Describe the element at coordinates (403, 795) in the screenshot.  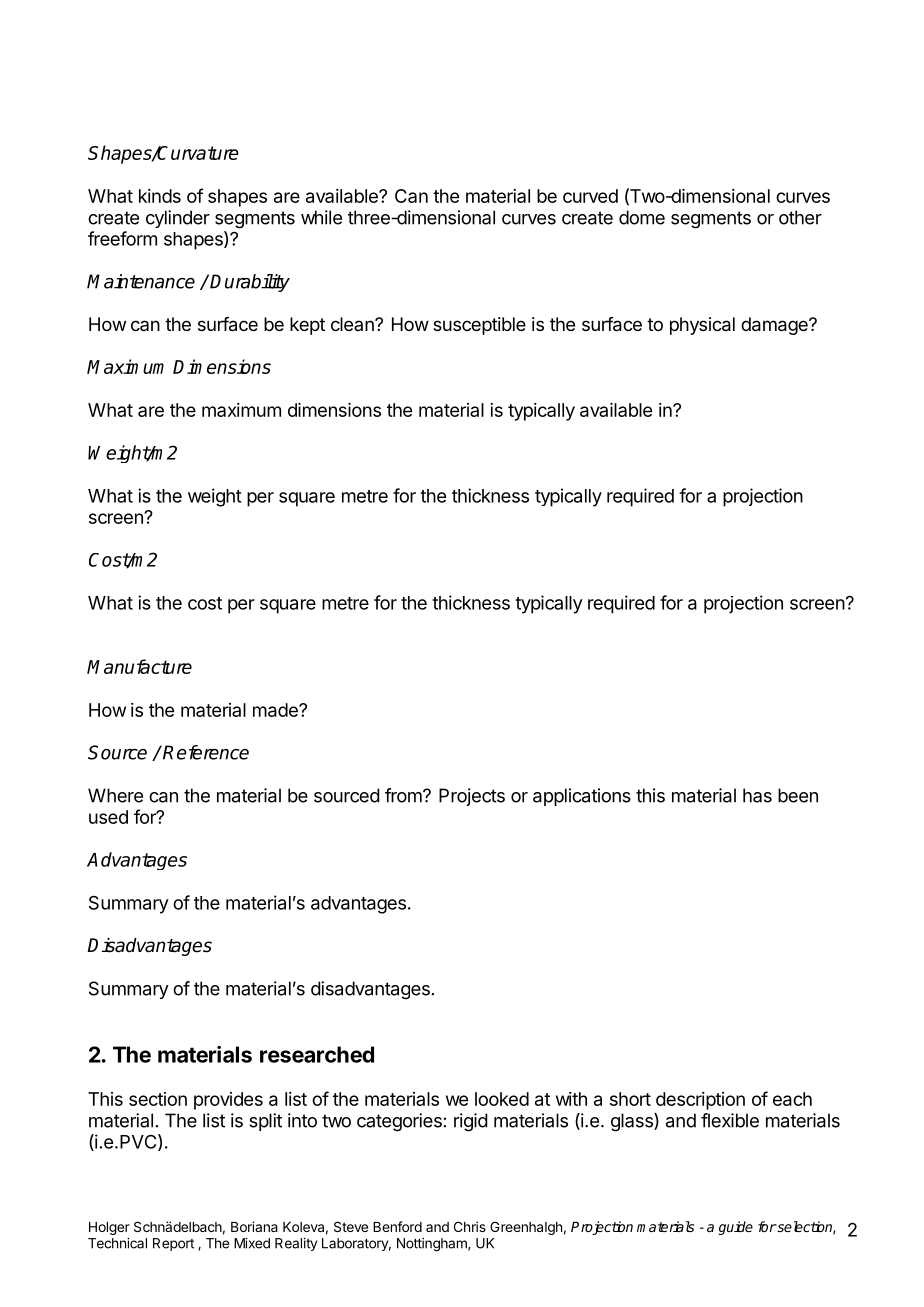
I see `from` at that location.
